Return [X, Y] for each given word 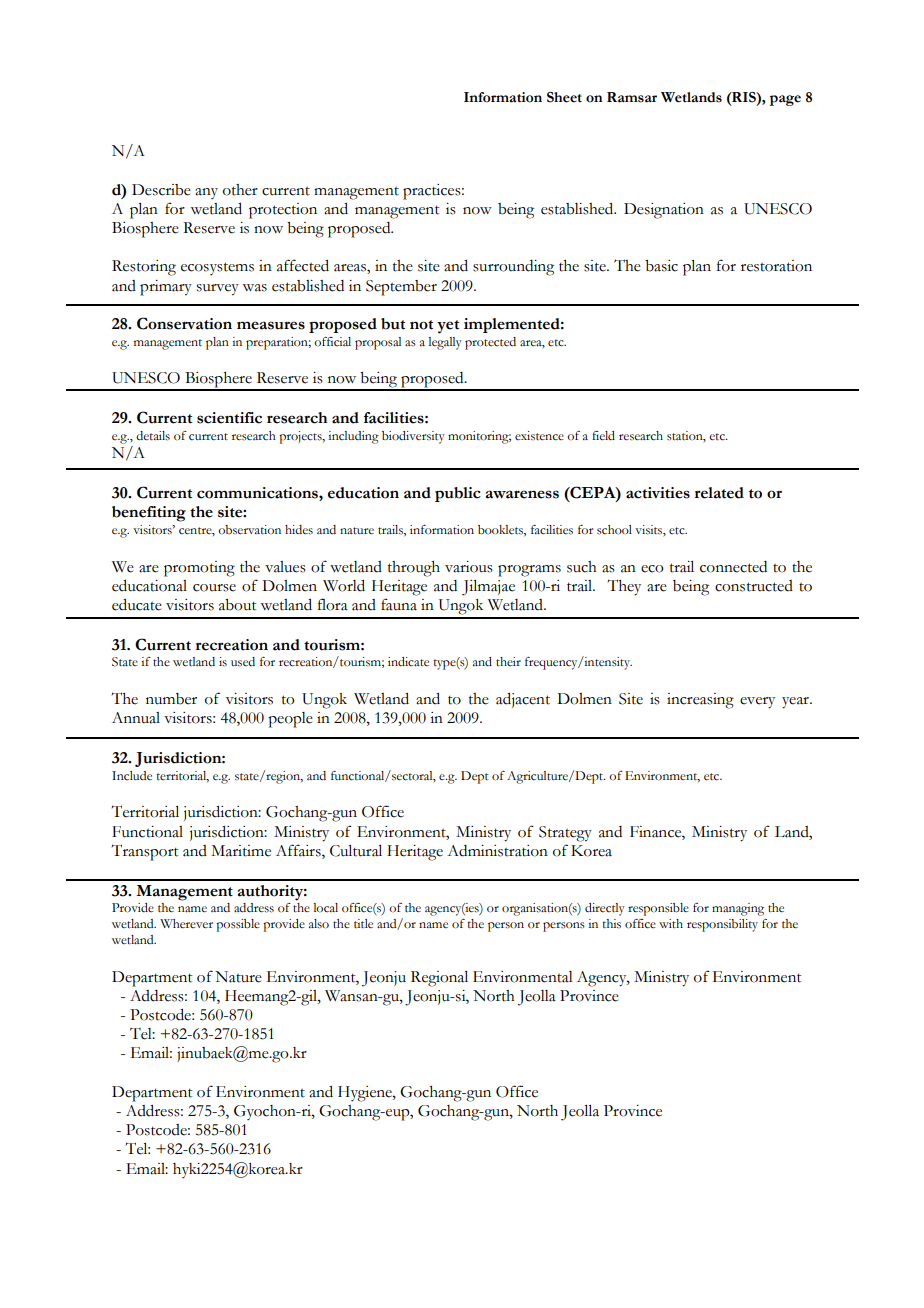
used [243, 662]
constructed [754, 586]
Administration [497, 851]
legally [445, 343]
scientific [229, 418]
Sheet [564, 97]
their [508, 661]
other [240, 190]
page [785, 100]
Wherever [186, 924]
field [603, 436]
